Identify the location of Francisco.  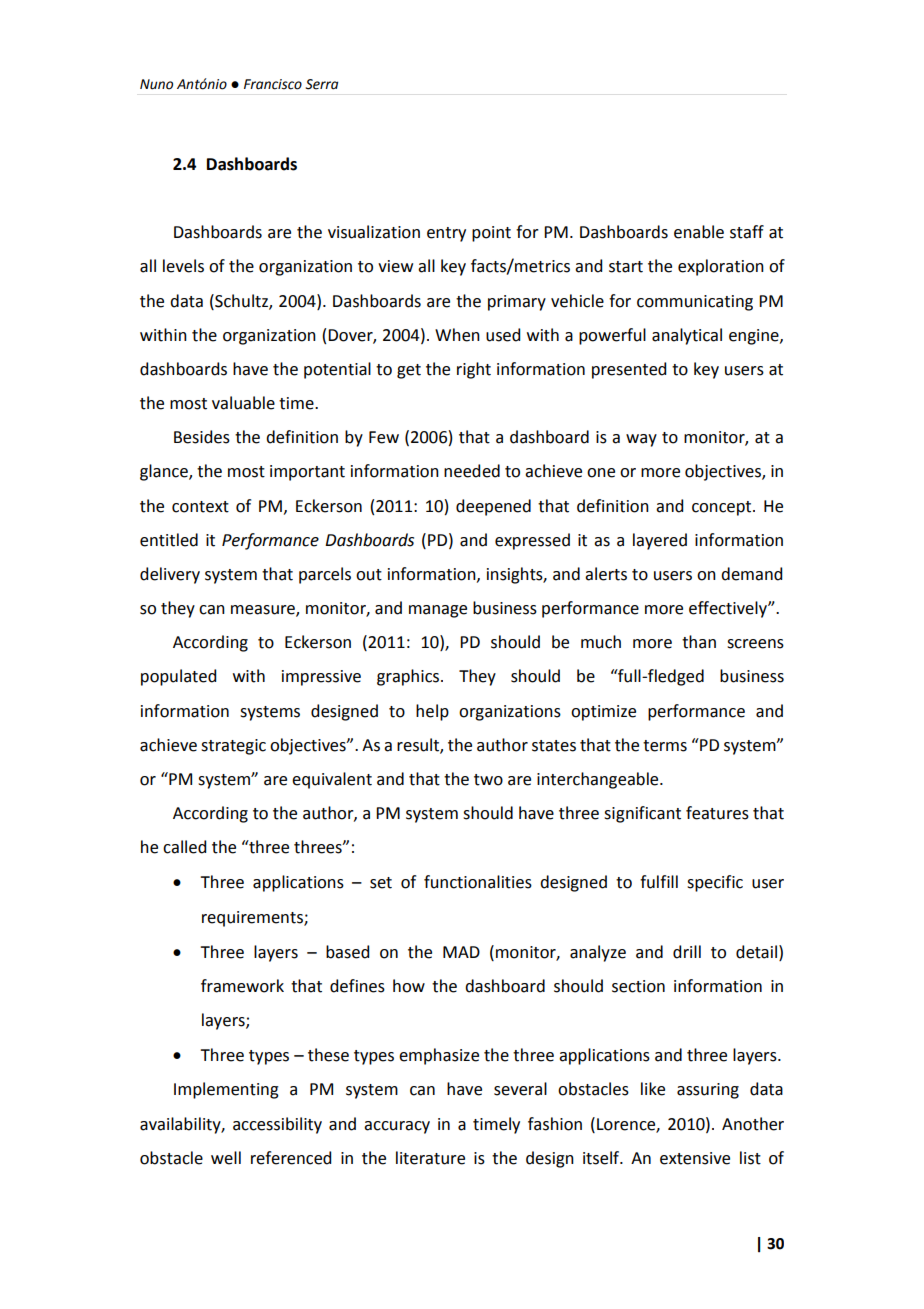
(273, 84).
